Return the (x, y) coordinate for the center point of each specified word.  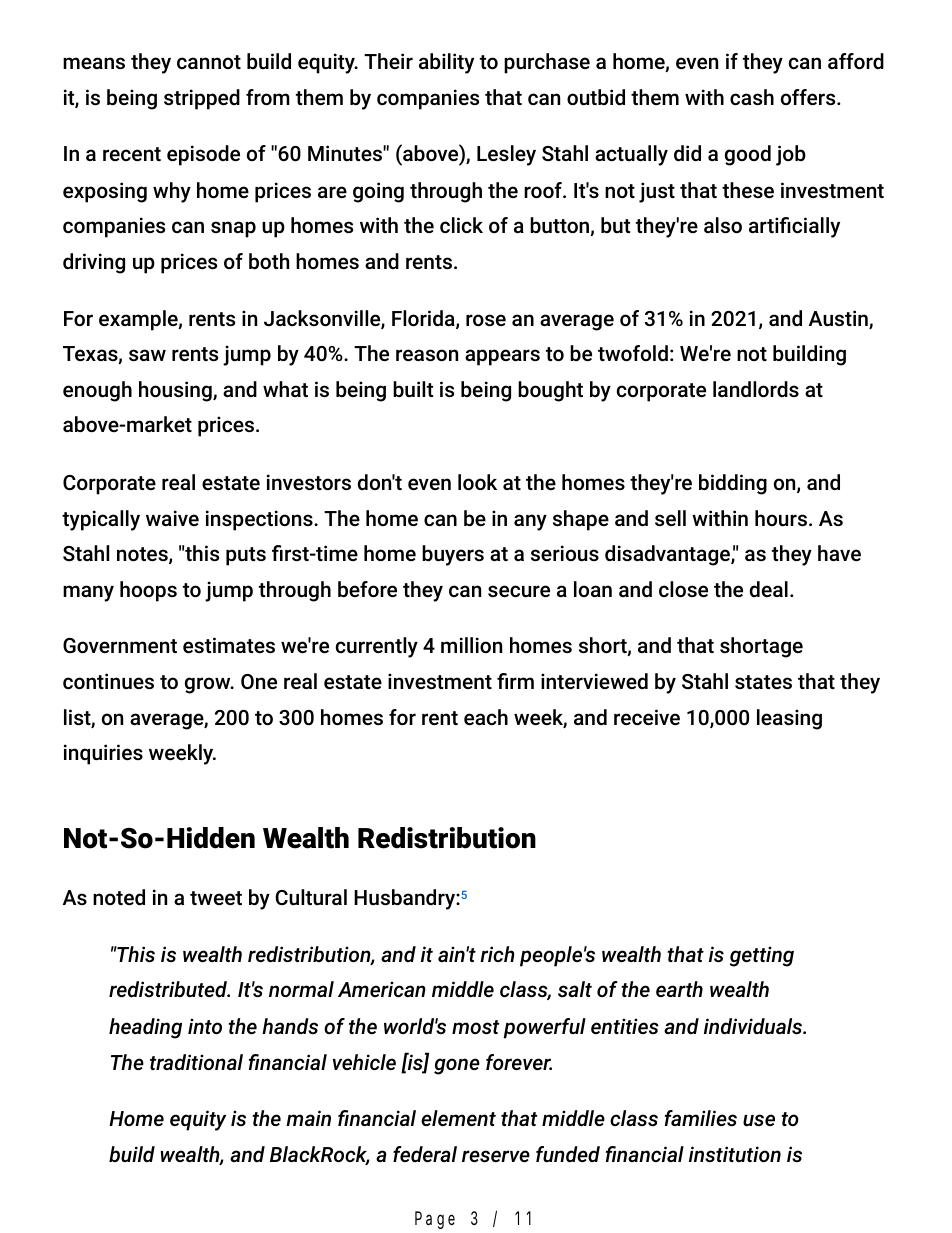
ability (446, 63)
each (486, 717)
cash (752, 97)
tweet (216, 898)
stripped (202, 99)
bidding (733, 484)
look (477, 482)
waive (172, 518)
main (308, 1118)
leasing (789, 719)
